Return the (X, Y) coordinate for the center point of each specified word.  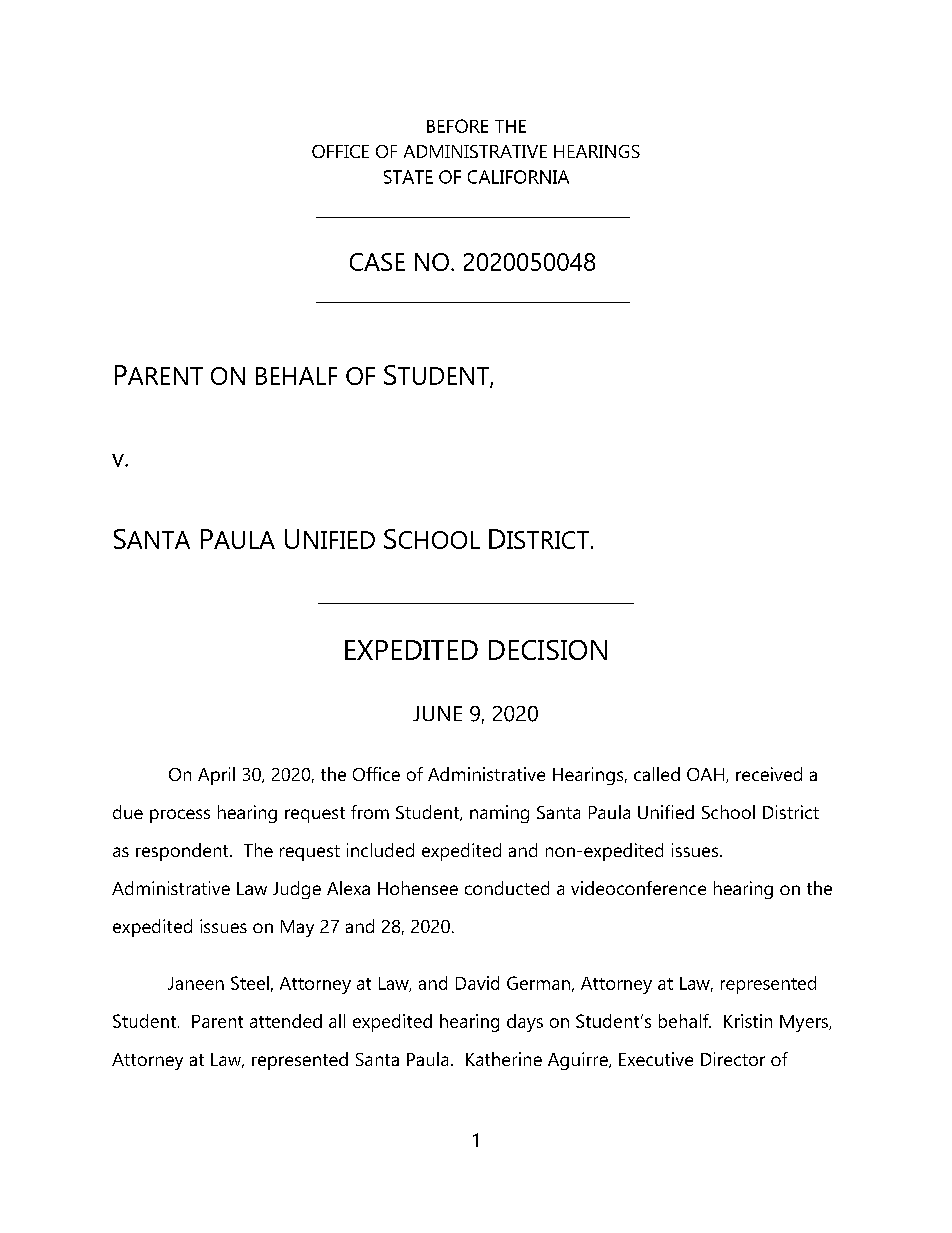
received (769, 774)
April (216, 776)
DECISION (548, 650)
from (370, 812)
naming (499, 814)
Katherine (504, 1059)
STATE (408, 177)
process (180, 816)
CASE (377, 262)
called (657, 774)
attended (286, 1021)
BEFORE (457, 126)
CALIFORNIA (518, 177)
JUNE (437, 713)
